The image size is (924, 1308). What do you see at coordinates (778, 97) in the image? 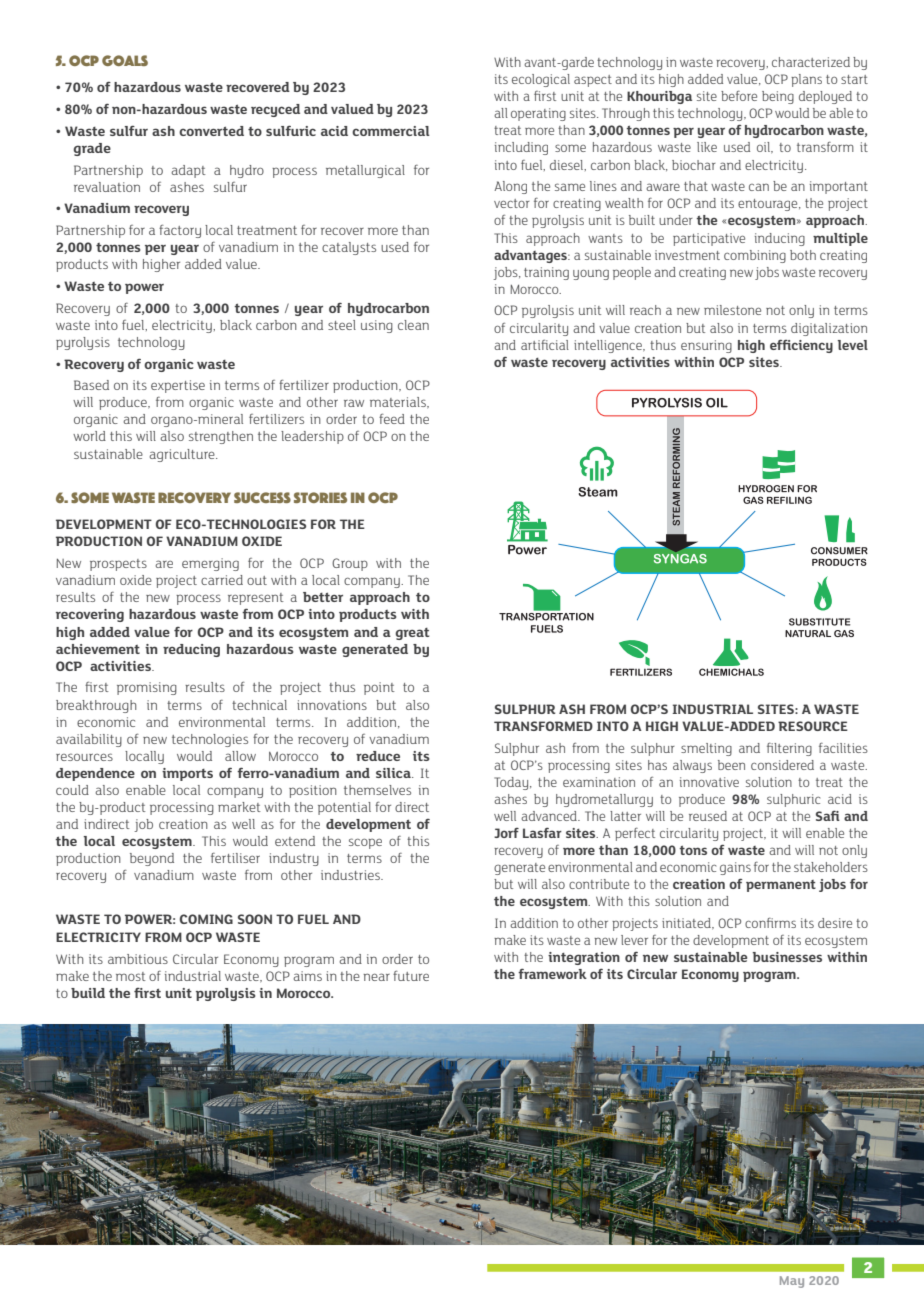
I see `being` at bounding box center [778, 97].
